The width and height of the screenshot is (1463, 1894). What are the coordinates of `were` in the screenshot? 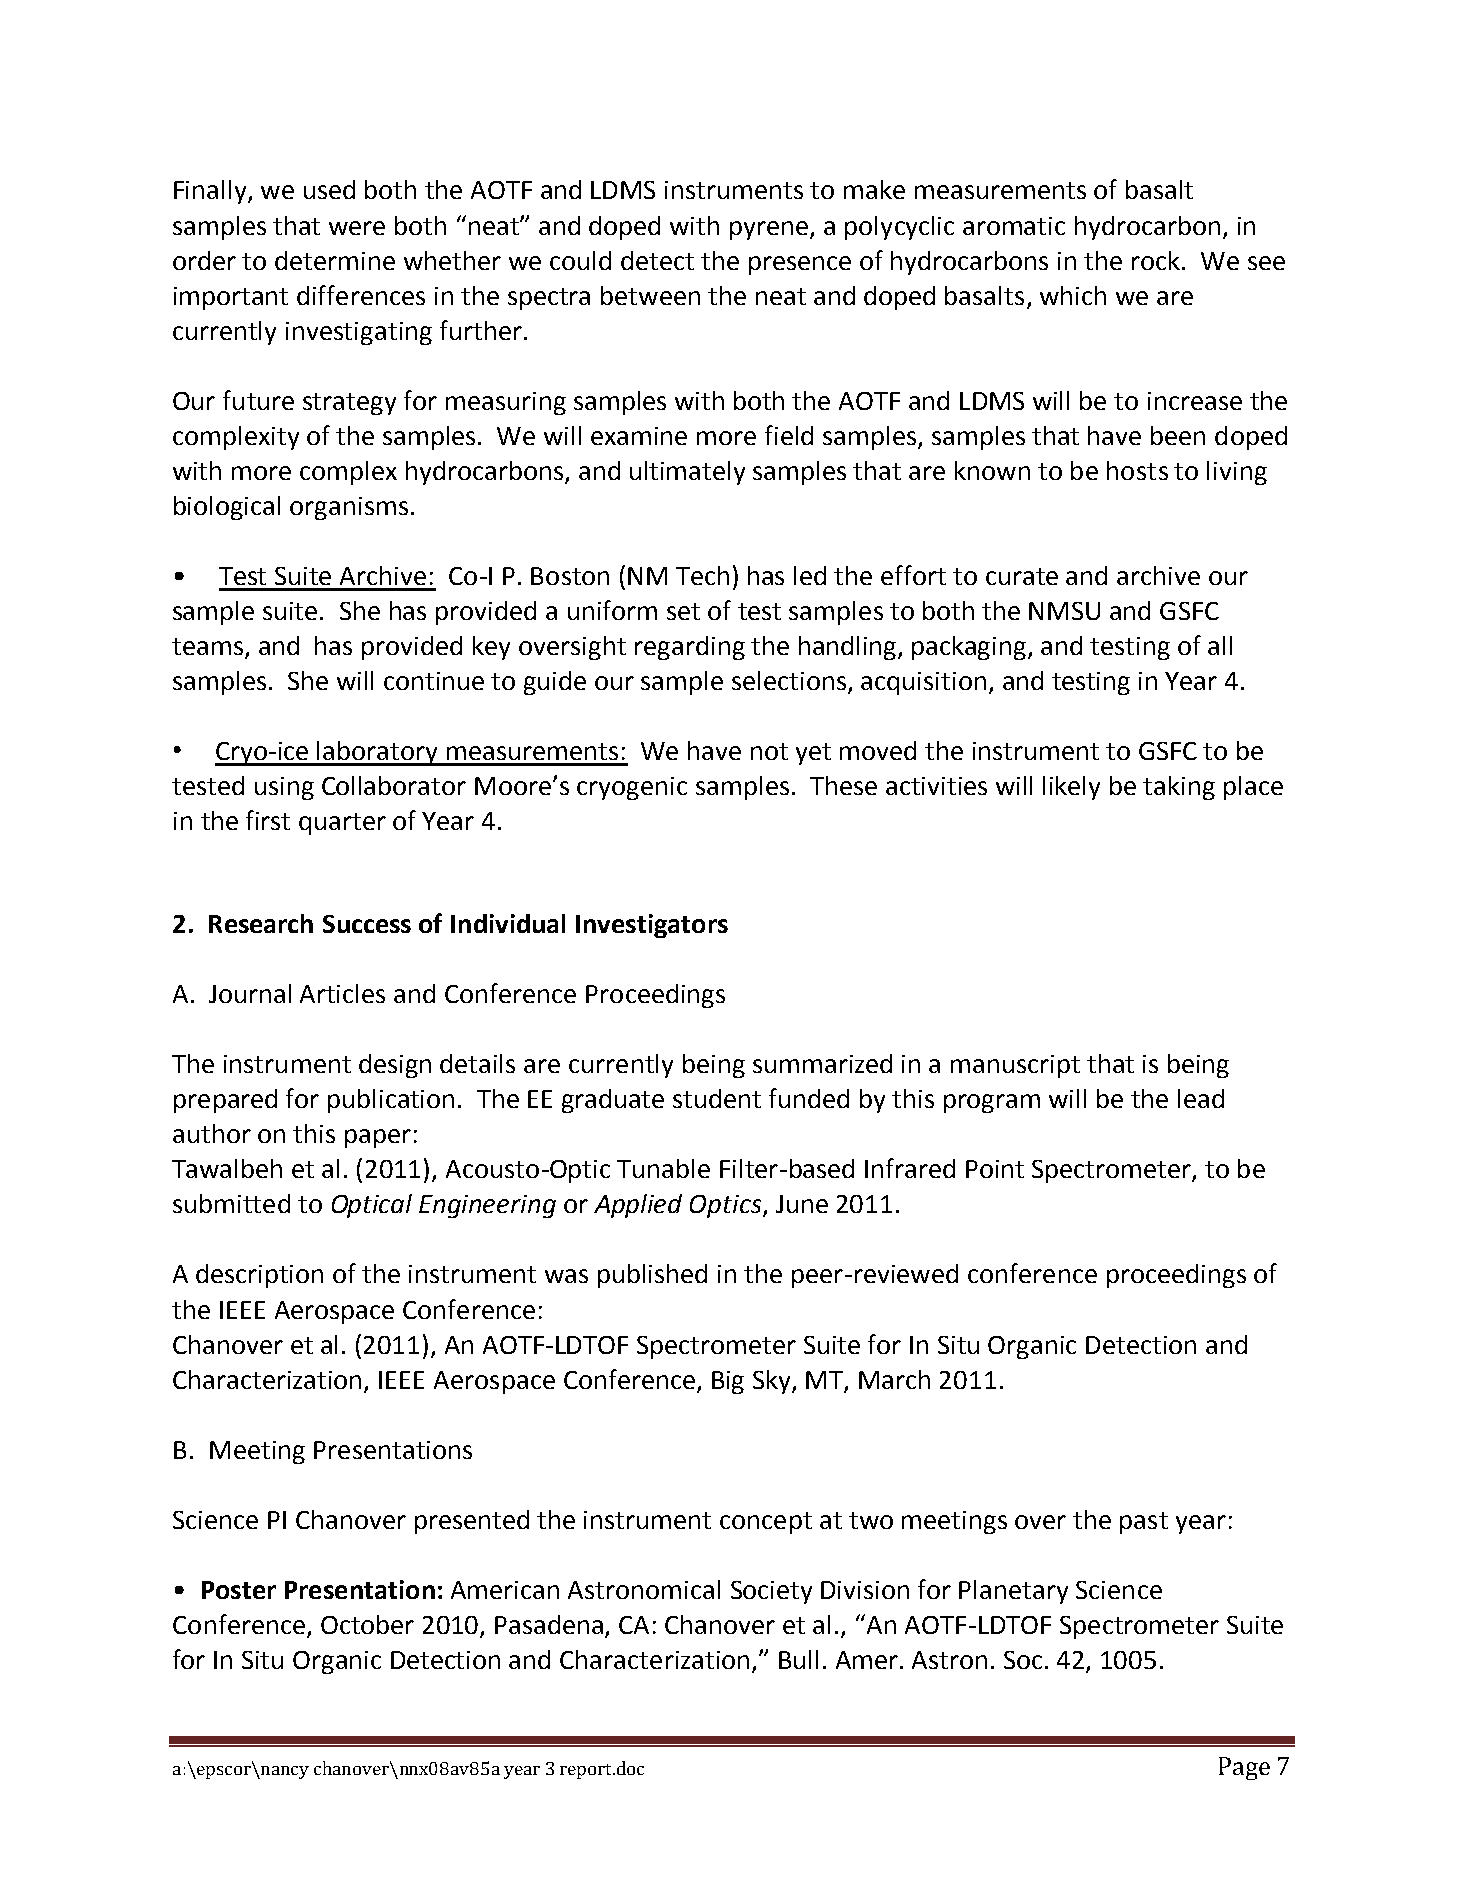 It's located at (357, 228).
